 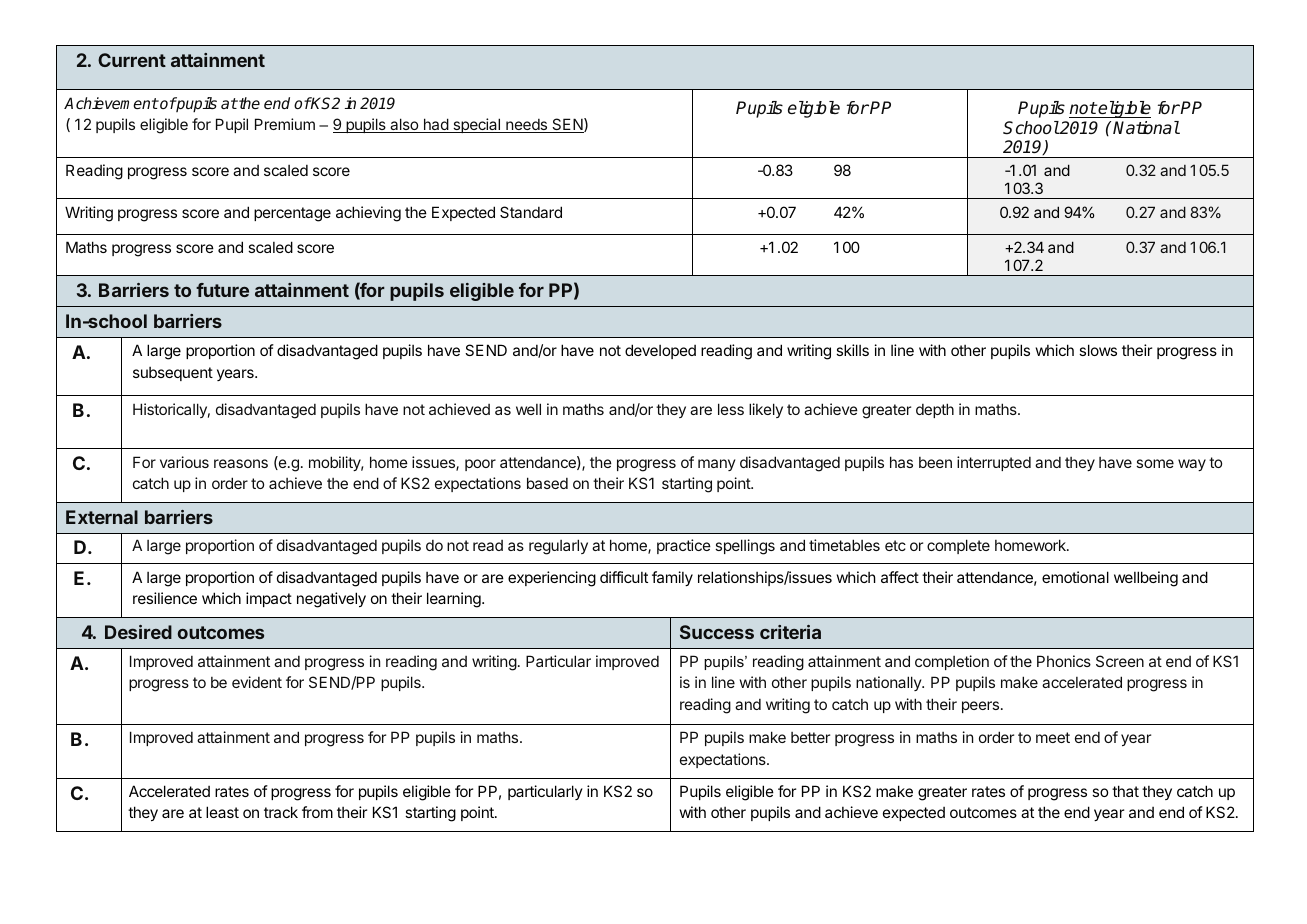 I want to click on better, so click(x=810, y=737).
